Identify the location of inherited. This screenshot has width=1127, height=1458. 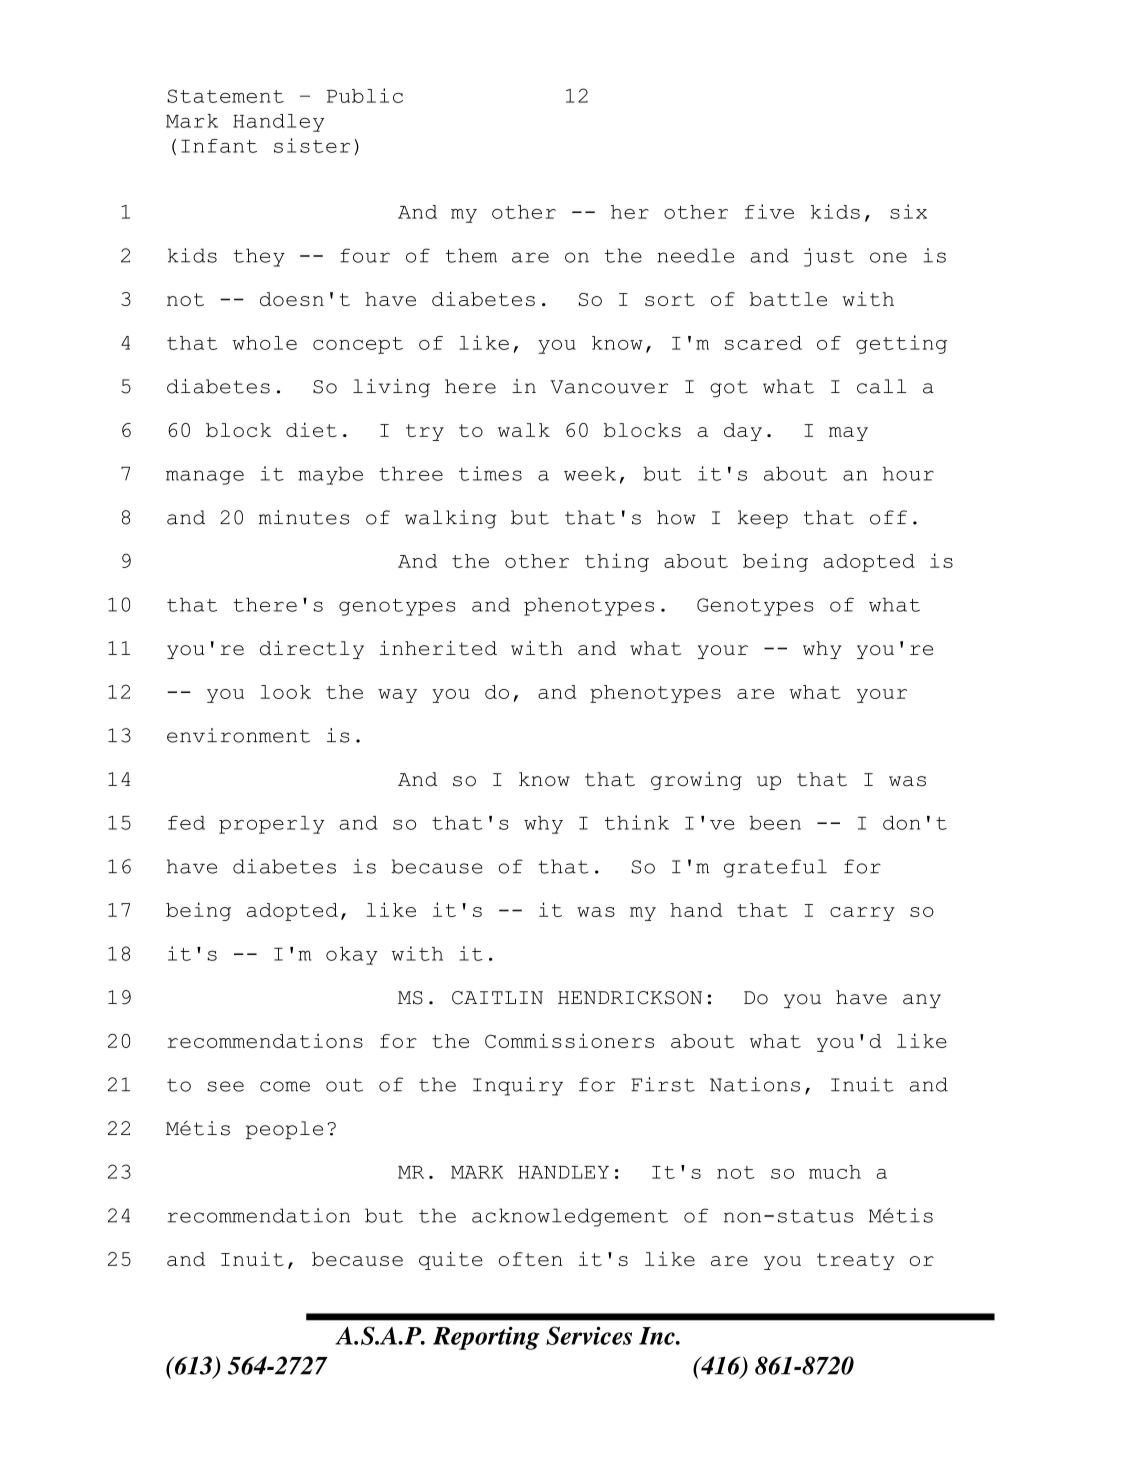
(438, 648).
